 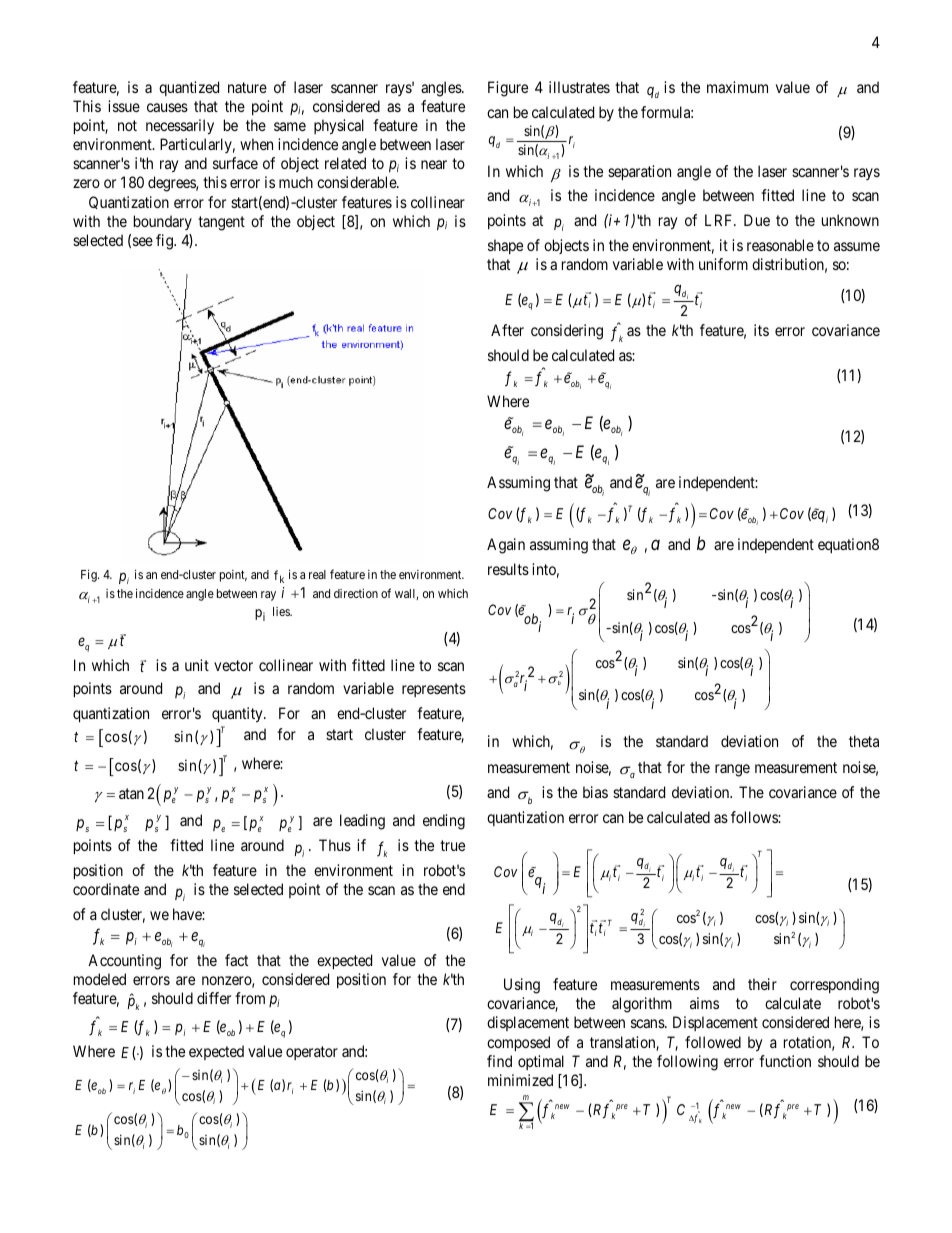 What do you see at coordinates (180, 127) in the screenshot?
I see `necessarily` at bounding box center [180, 127].
